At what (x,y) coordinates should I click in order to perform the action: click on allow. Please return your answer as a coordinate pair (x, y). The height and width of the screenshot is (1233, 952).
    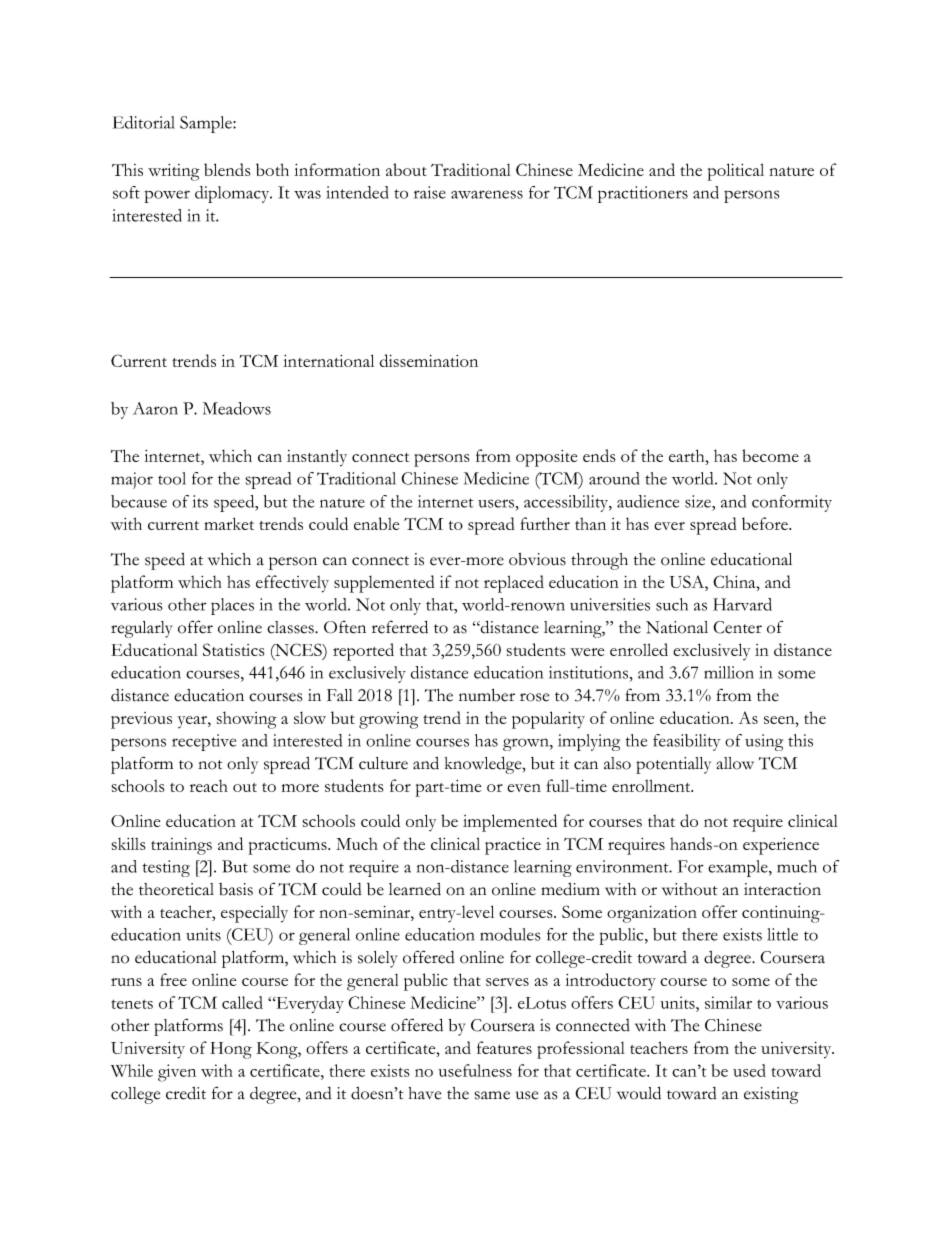
    Looking at the image, I should click on (735, 763).
